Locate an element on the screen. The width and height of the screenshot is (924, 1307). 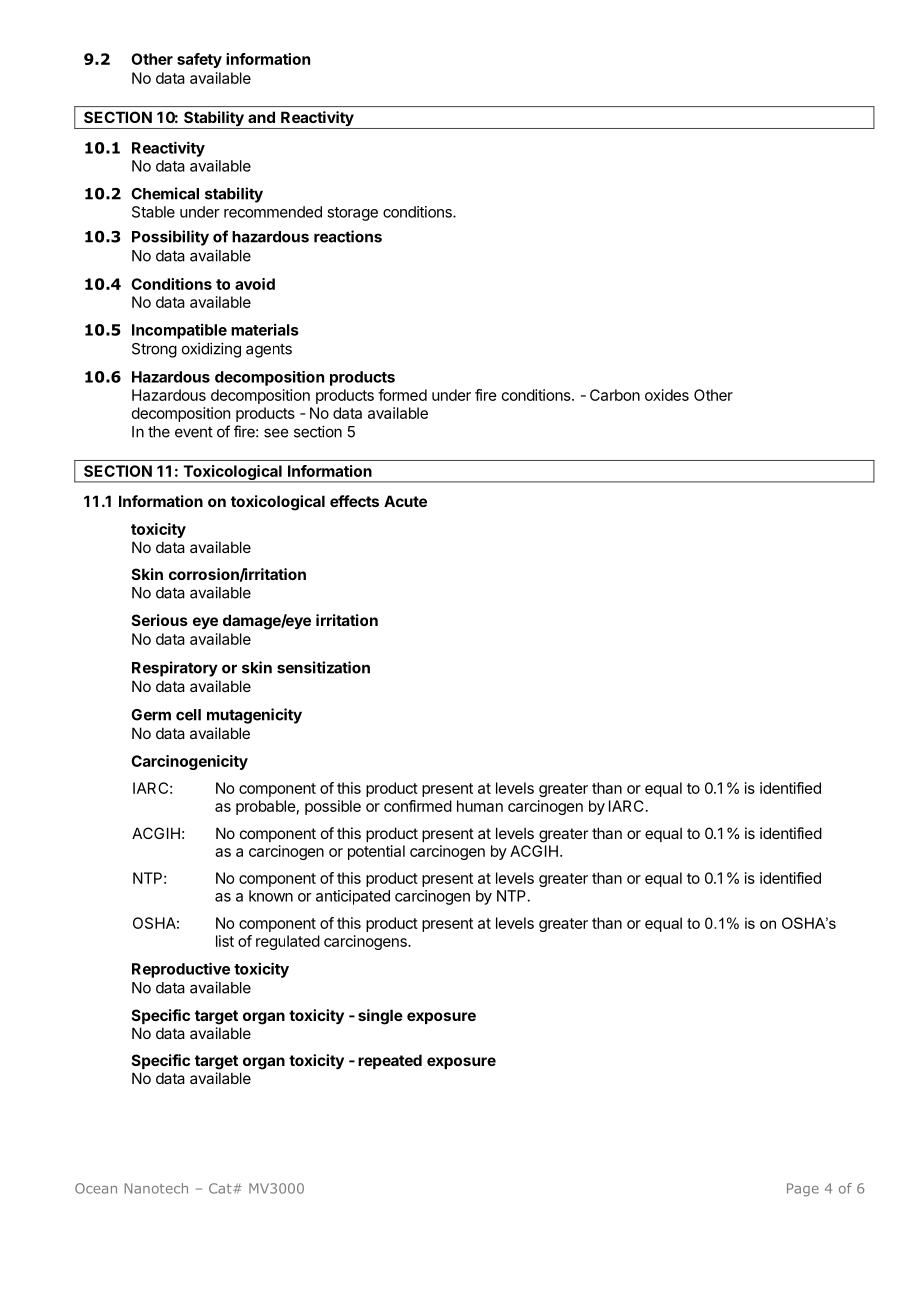
Carbon is located at coordinates (615, 395).
